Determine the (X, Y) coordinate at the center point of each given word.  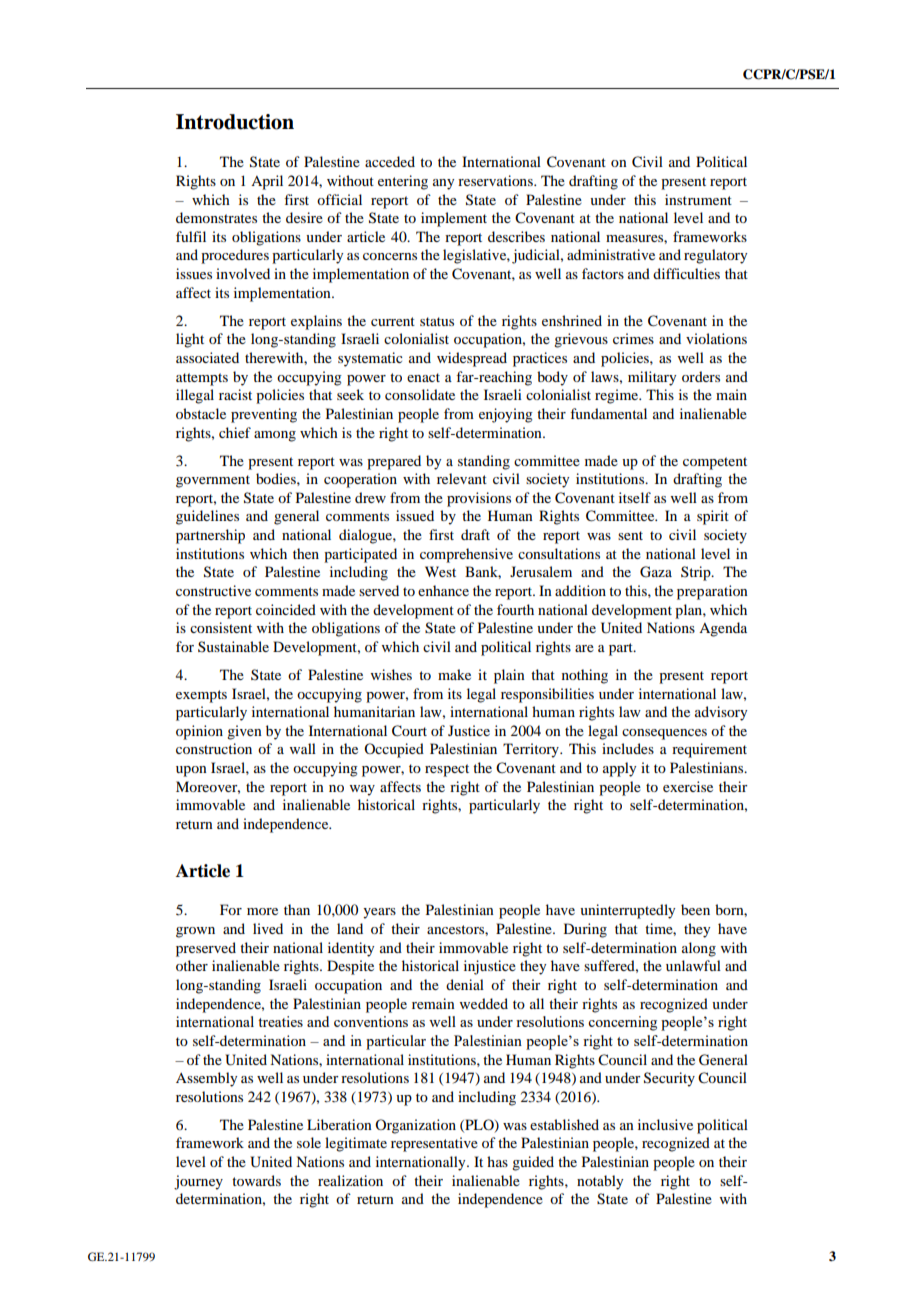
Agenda (723, 629)
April (267, 182)
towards (256, 1180)
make (454, 674)
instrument (698, 199)
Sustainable (233, 646)
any (443, 184)
